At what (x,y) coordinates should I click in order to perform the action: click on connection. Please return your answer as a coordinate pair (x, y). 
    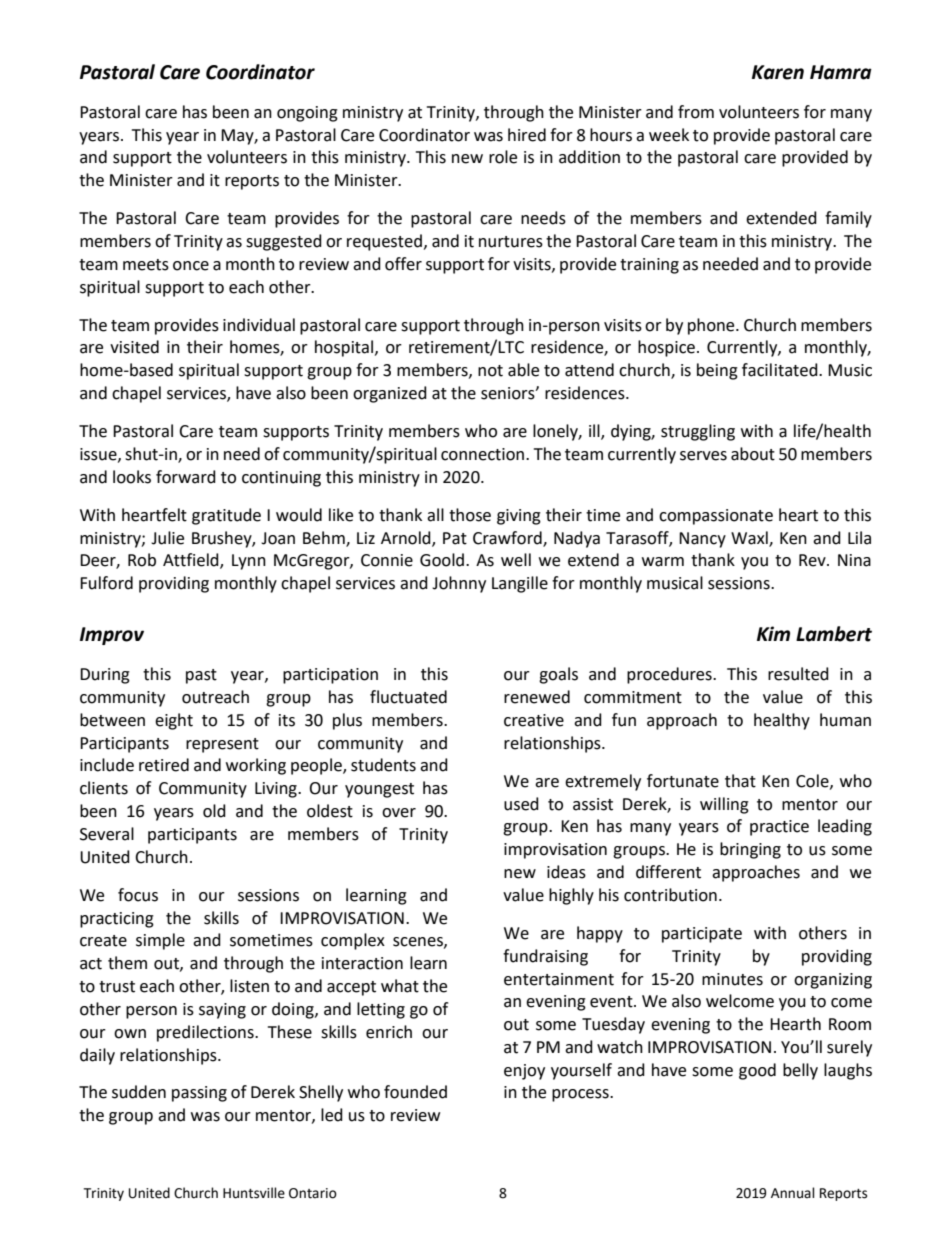
    Looking at the image, I should click on (484, 454).
